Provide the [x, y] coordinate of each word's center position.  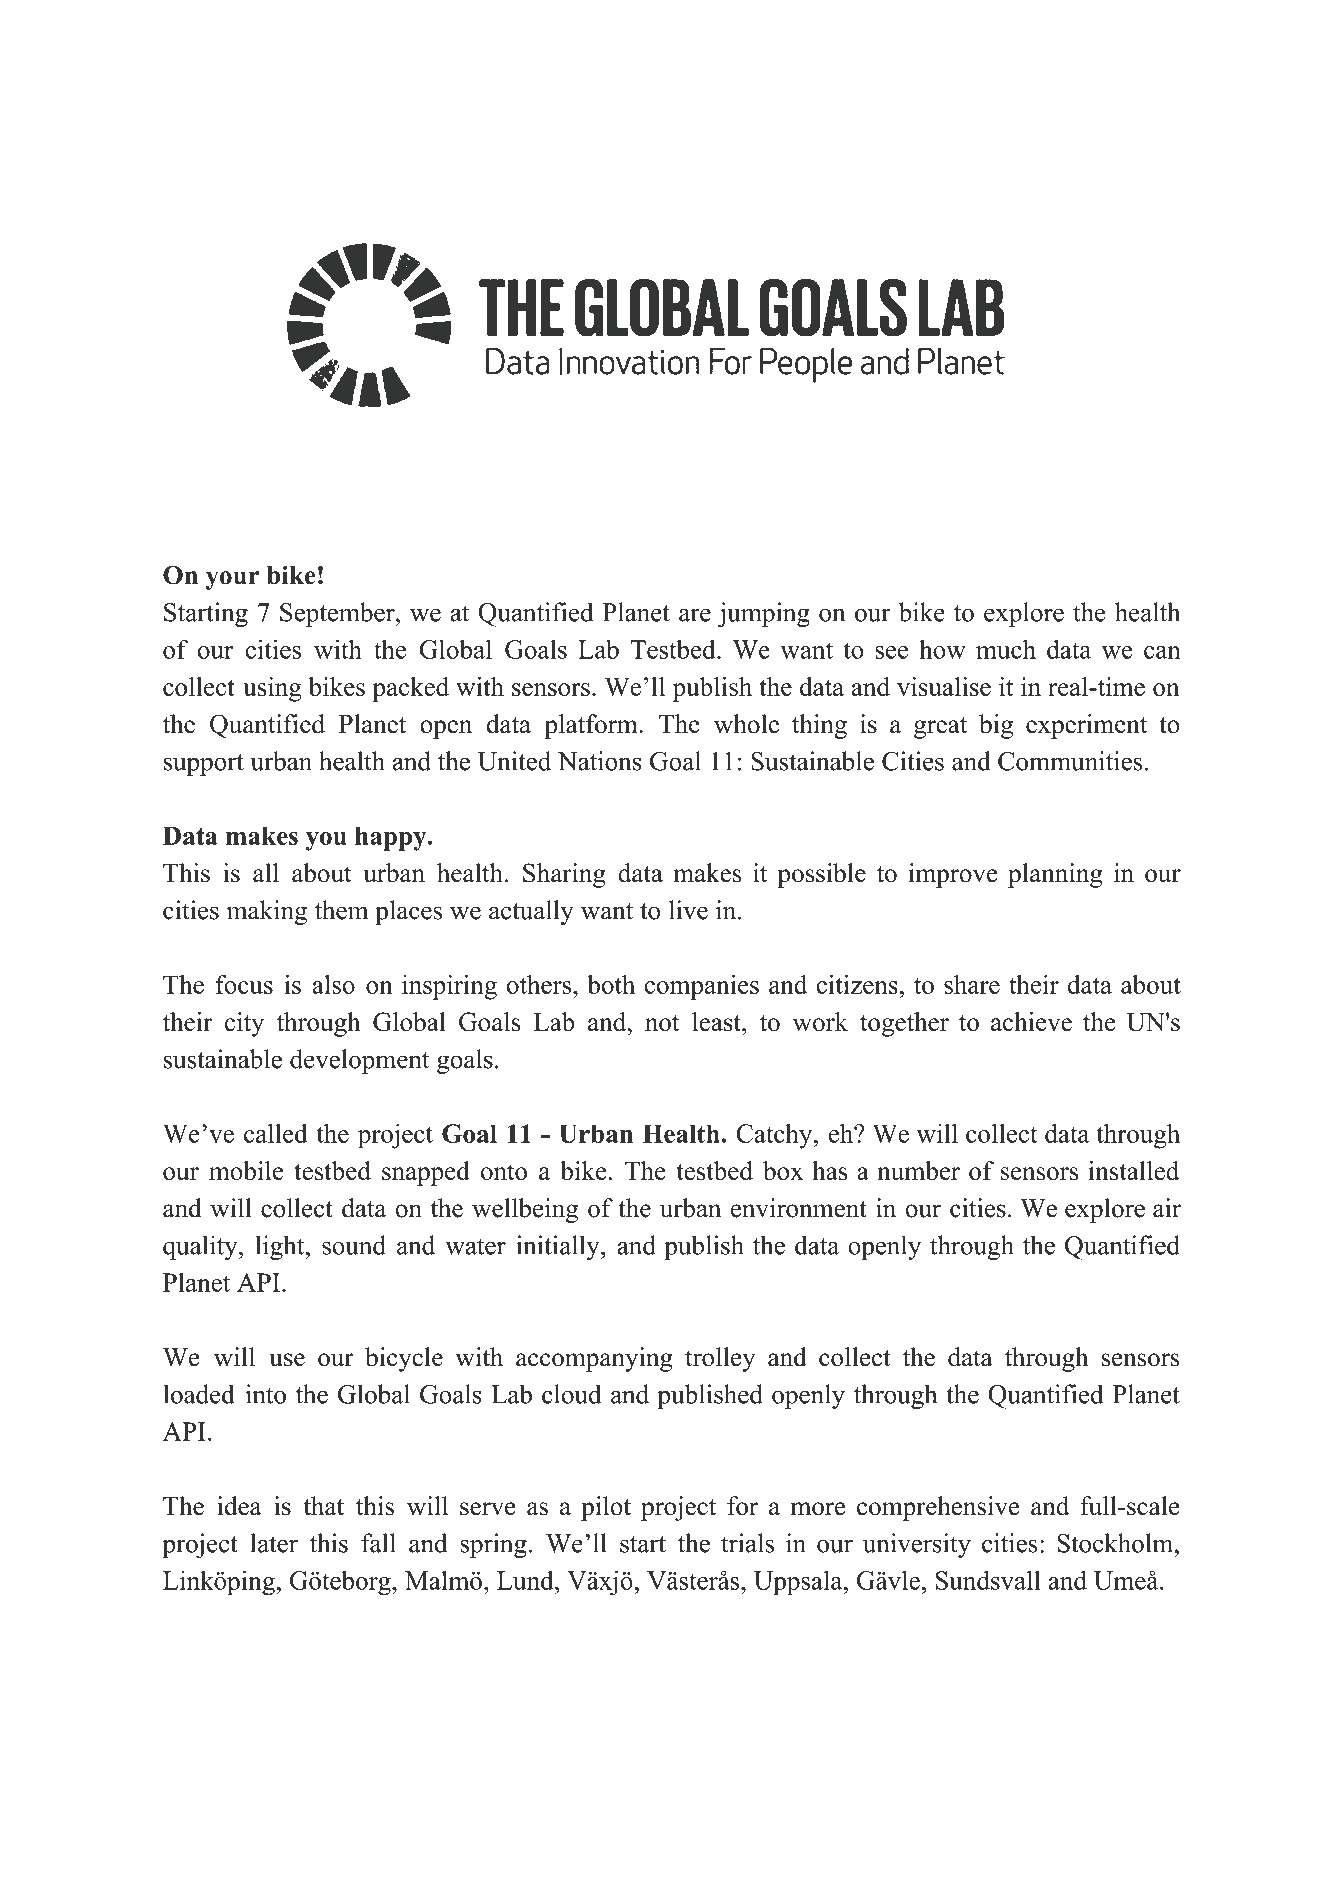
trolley [720, 1359]
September [338, 614]
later [274, 1543]
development [359, 1061]
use [287, 1360]
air [1167, 1208]
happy [392, 838]
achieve [1031, 1022]
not [662, 1023]
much [1006, 649]
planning [1055, 875]
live [688, 910]
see [891, 652]
